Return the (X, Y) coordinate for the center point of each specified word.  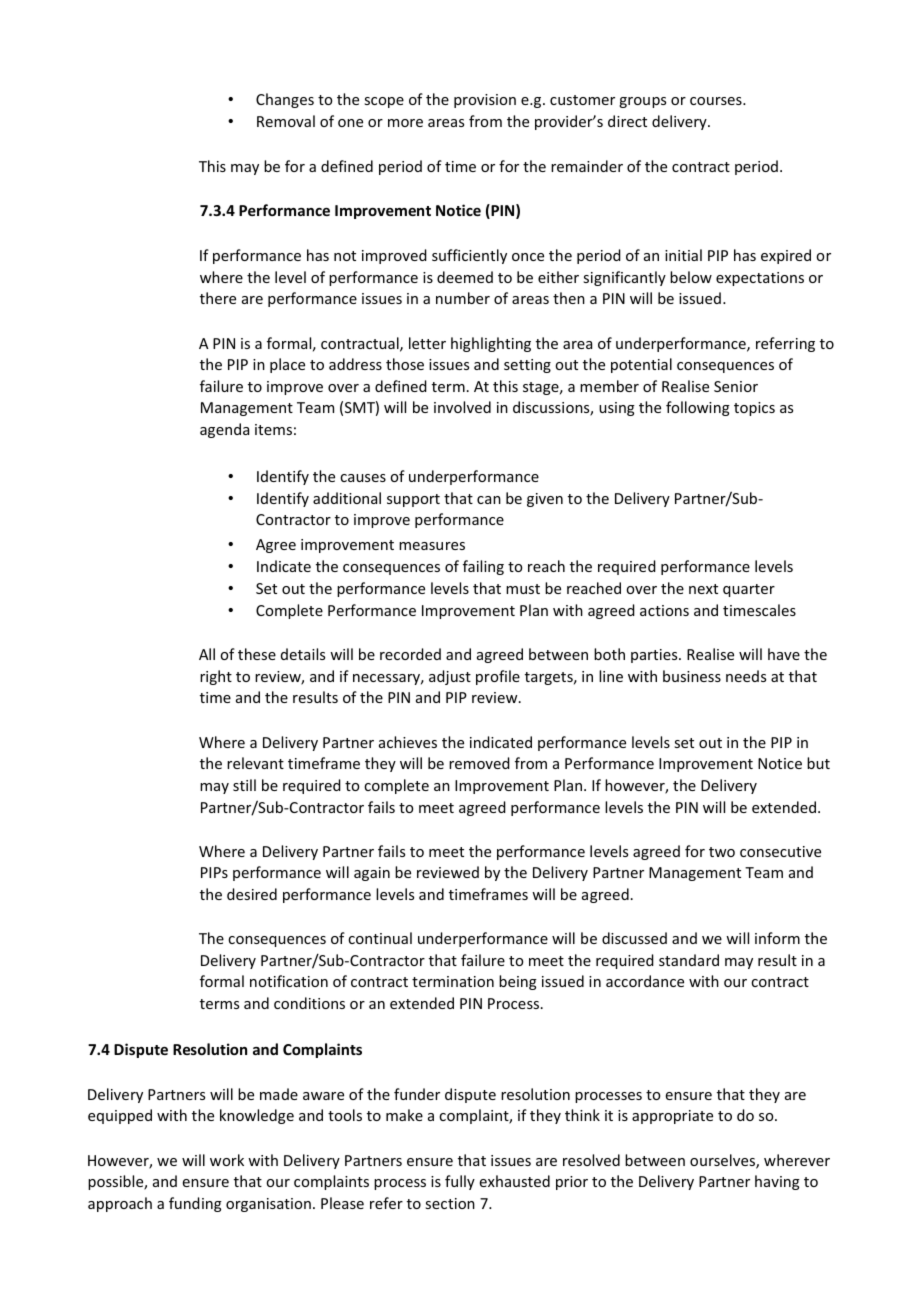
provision (485, 101)
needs (746, 676)
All (207, 654)
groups (642, 102)
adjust (450, 677)
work (227, 1160)
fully (460, 1182)
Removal (286, 121)
